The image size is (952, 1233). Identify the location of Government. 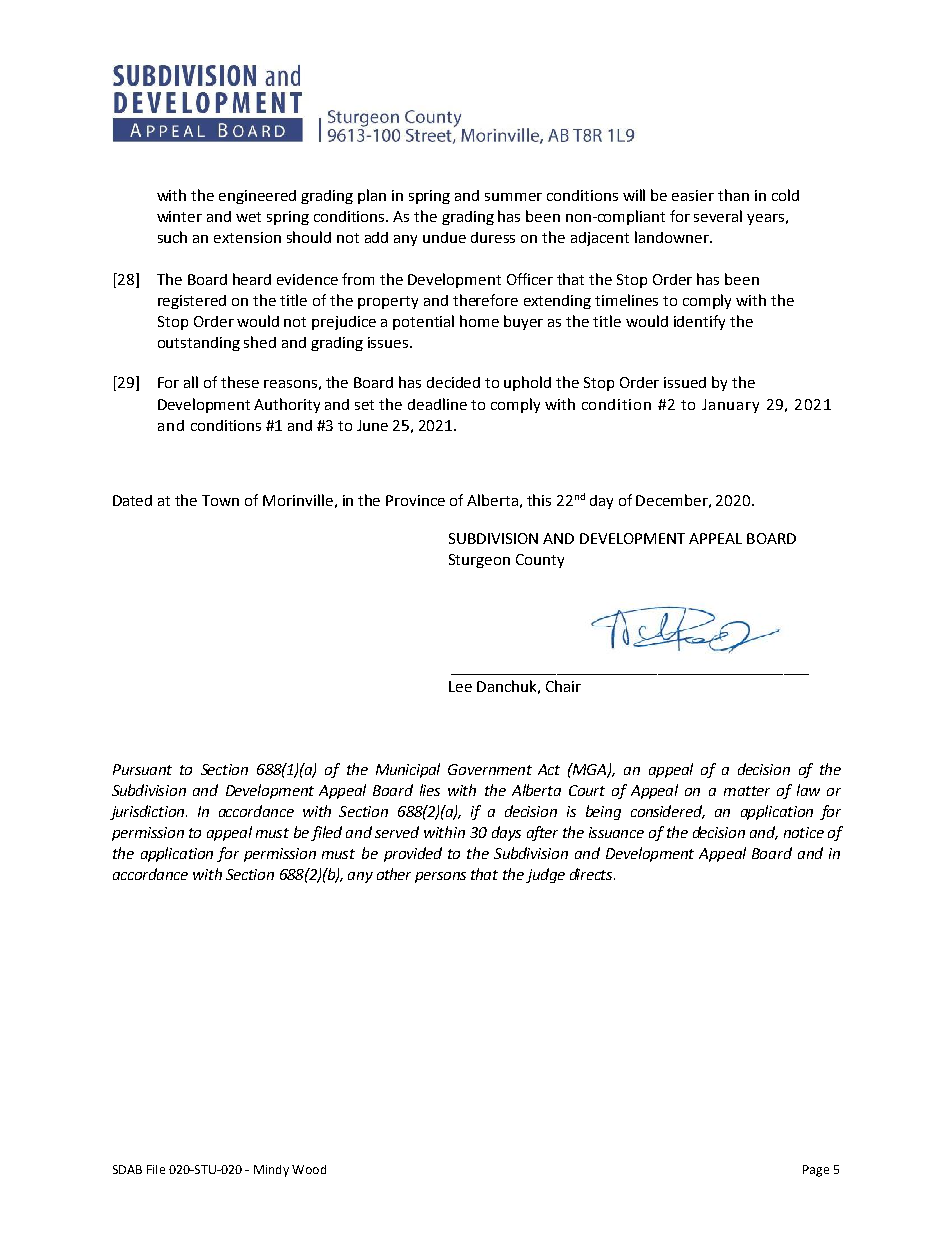
(490, 769).
